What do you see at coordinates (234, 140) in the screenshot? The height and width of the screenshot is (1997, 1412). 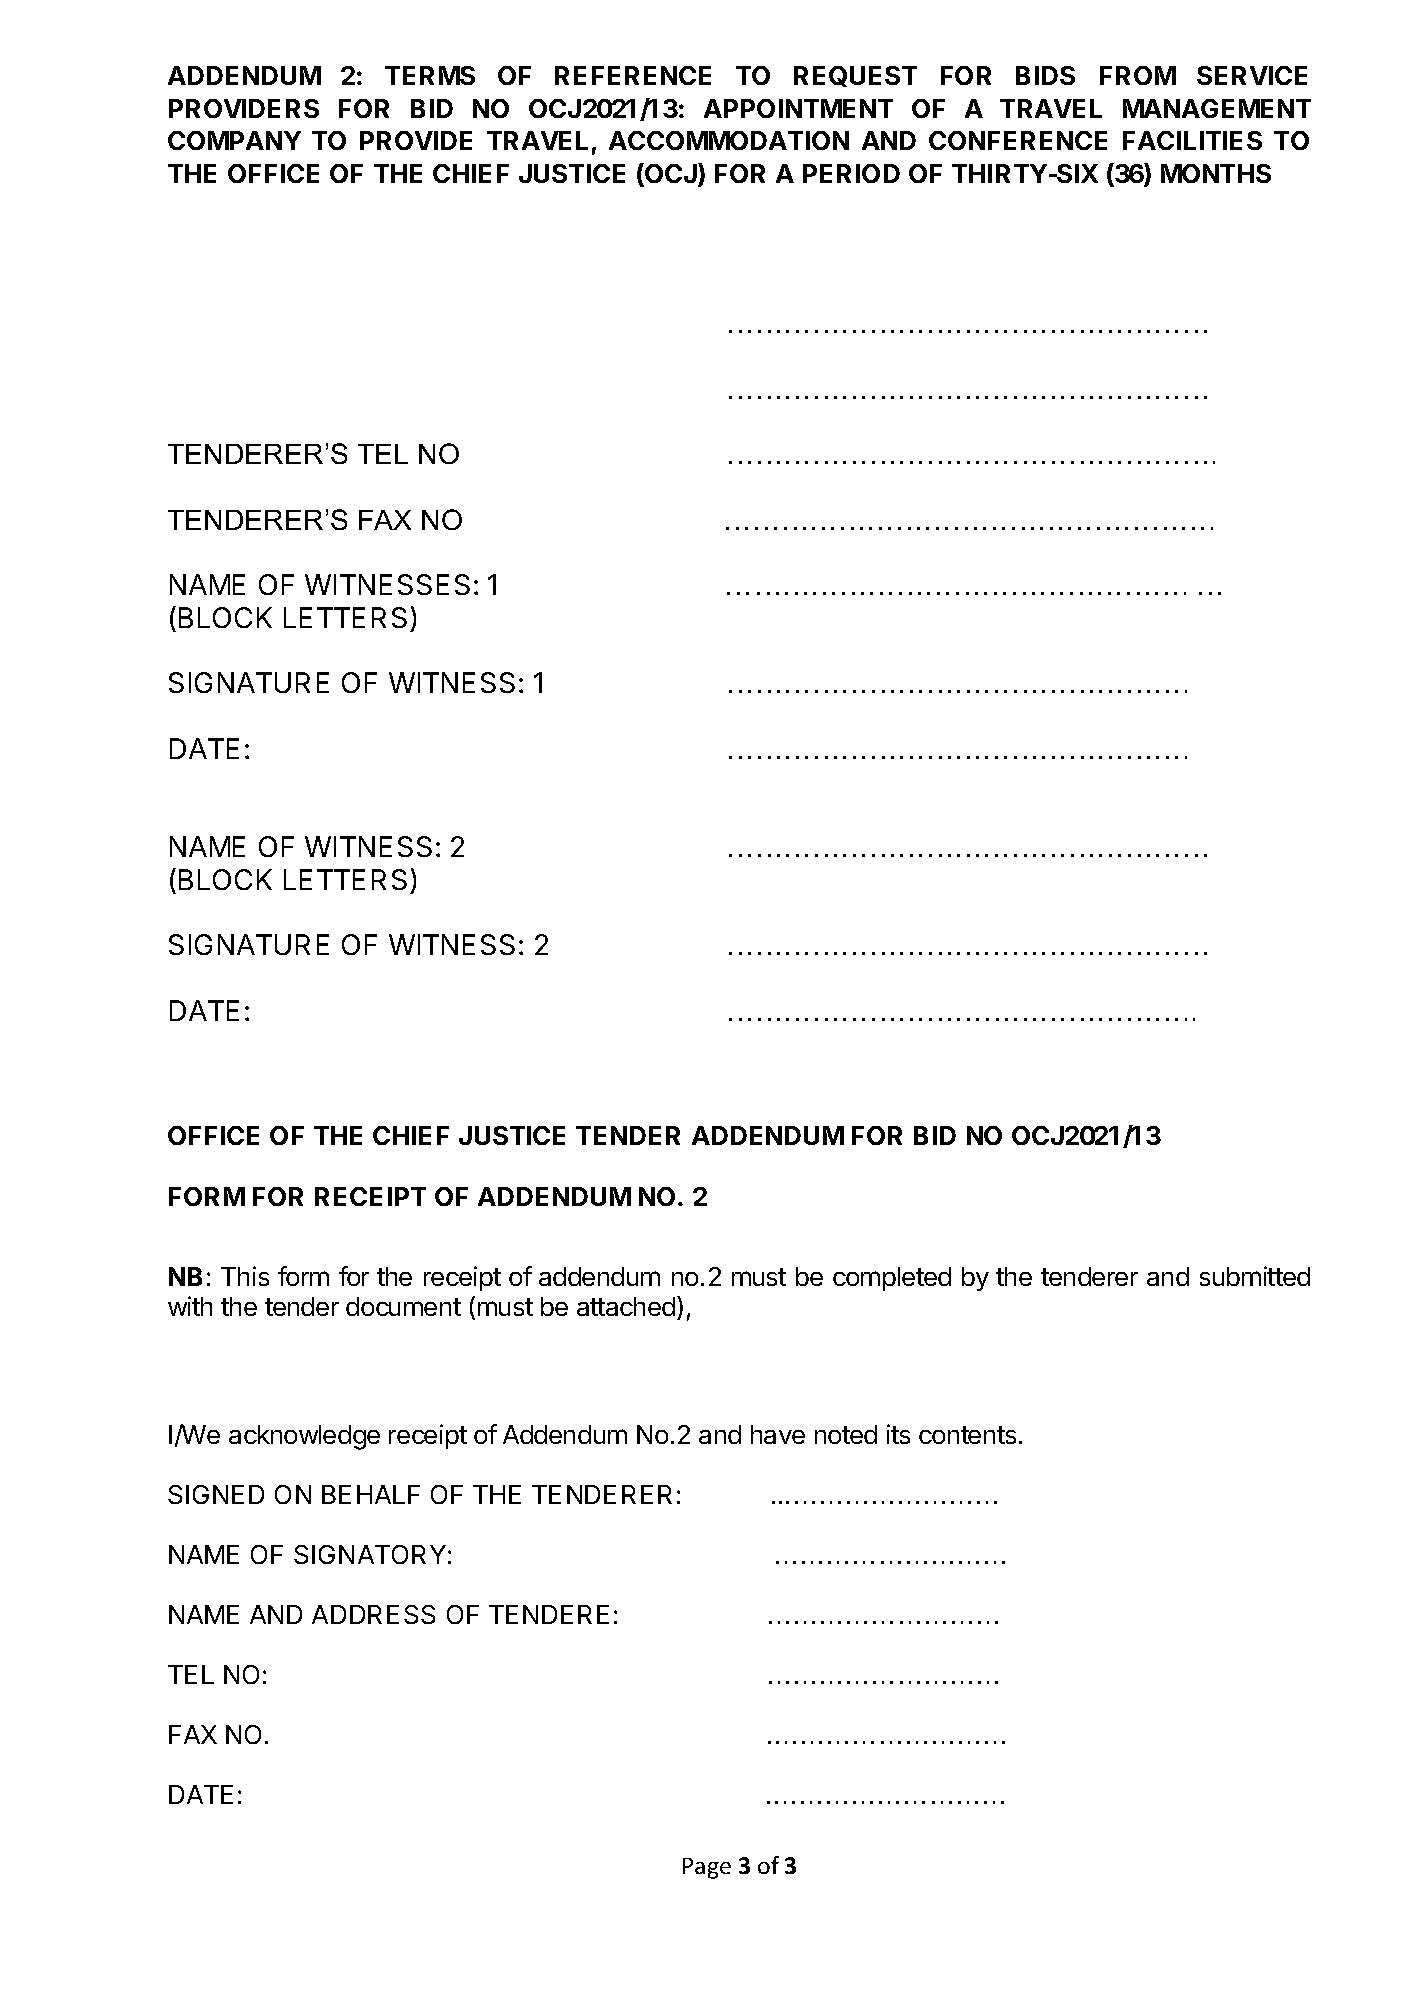 I see `COMPANY` at bounding box center [234, 140].
